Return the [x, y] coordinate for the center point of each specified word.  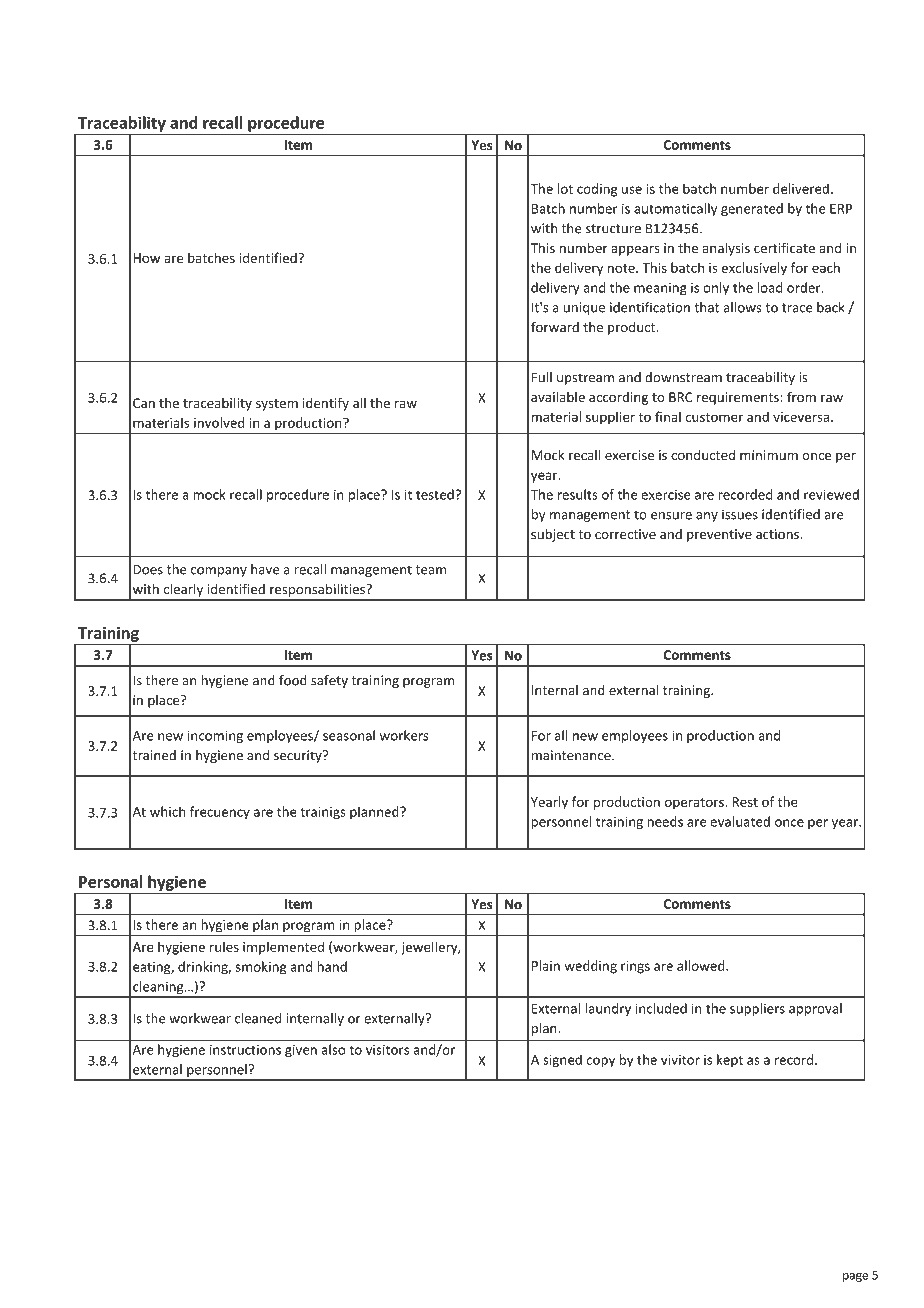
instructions [245, 1050]
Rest [745, 802]
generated [752, 209]
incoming [215, 736]
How [146, 258]
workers [404, 735]
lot [565, 188]
